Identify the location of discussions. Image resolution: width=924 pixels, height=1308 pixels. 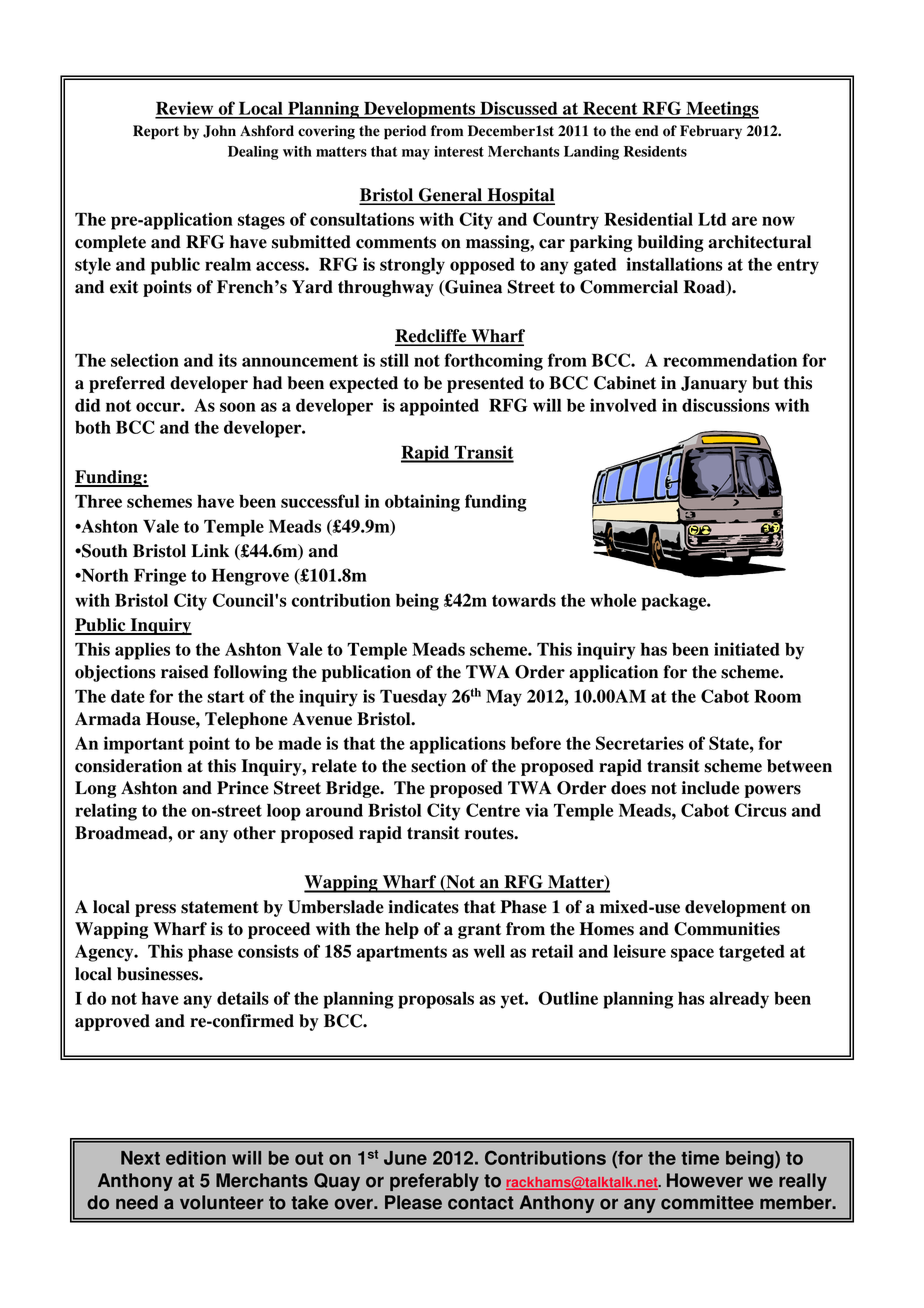
(726, 405).
